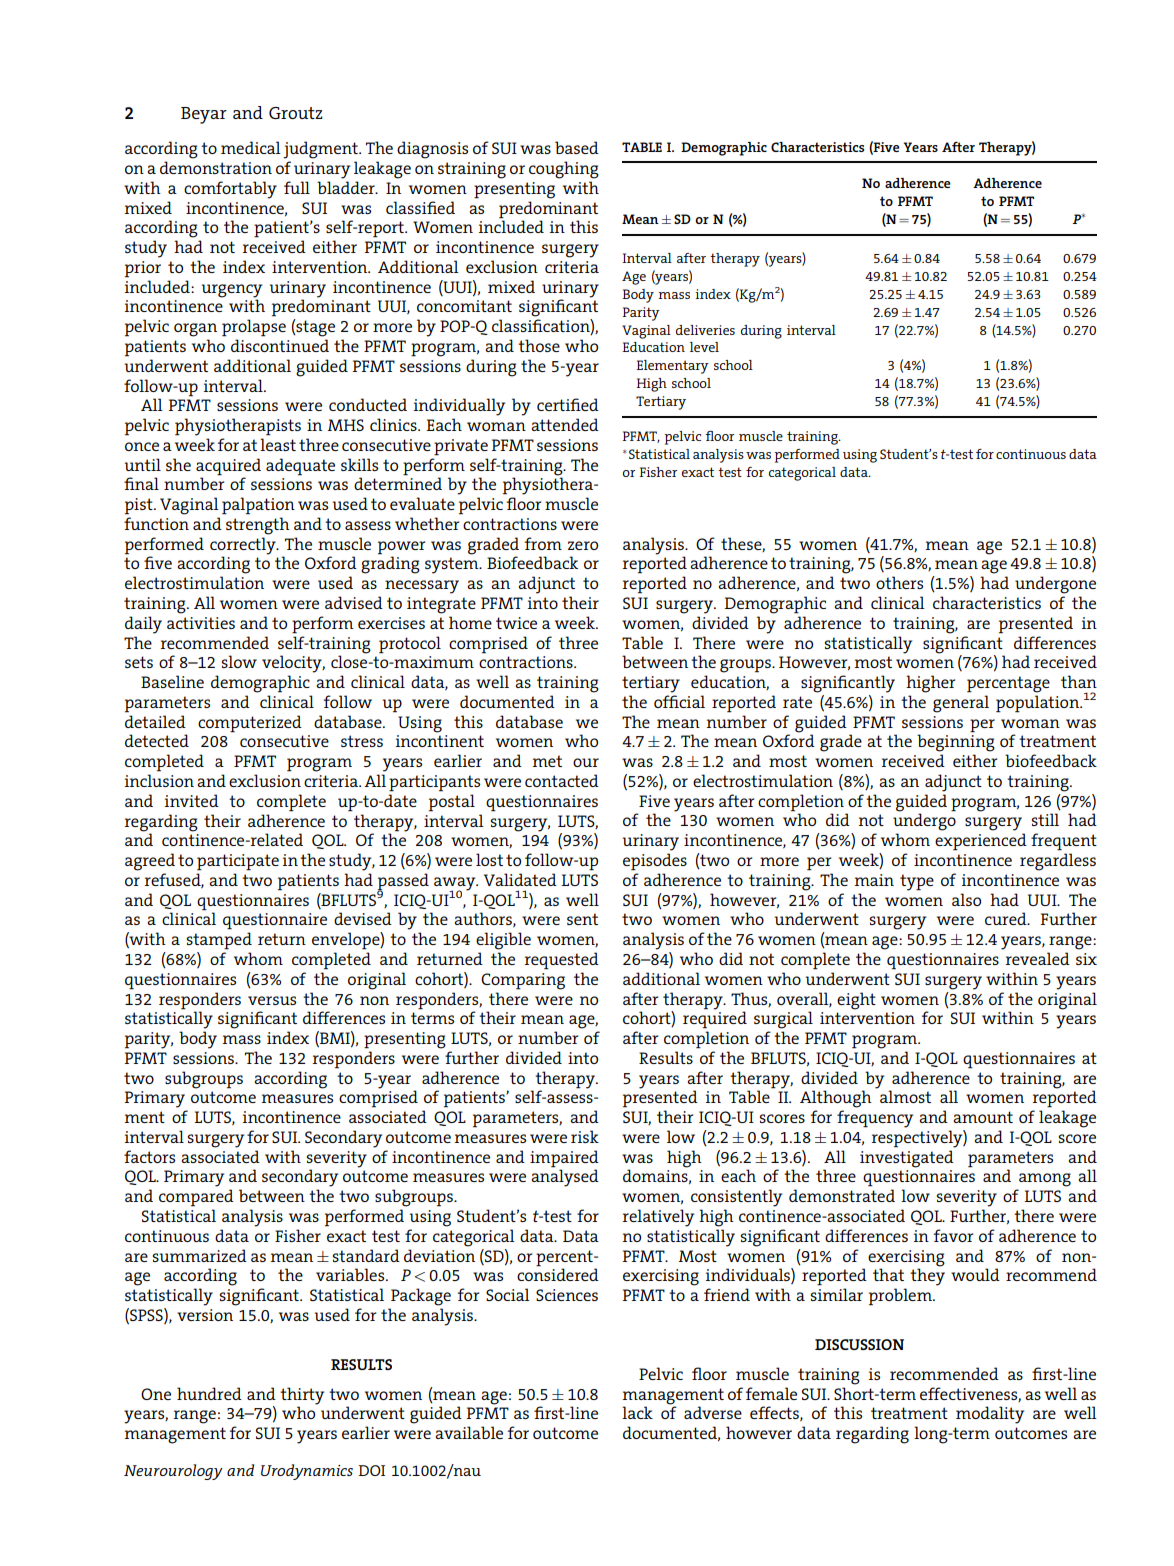 The height and width of the image is (1566, 1174). I want to click on modality, so click(990, 1415).
